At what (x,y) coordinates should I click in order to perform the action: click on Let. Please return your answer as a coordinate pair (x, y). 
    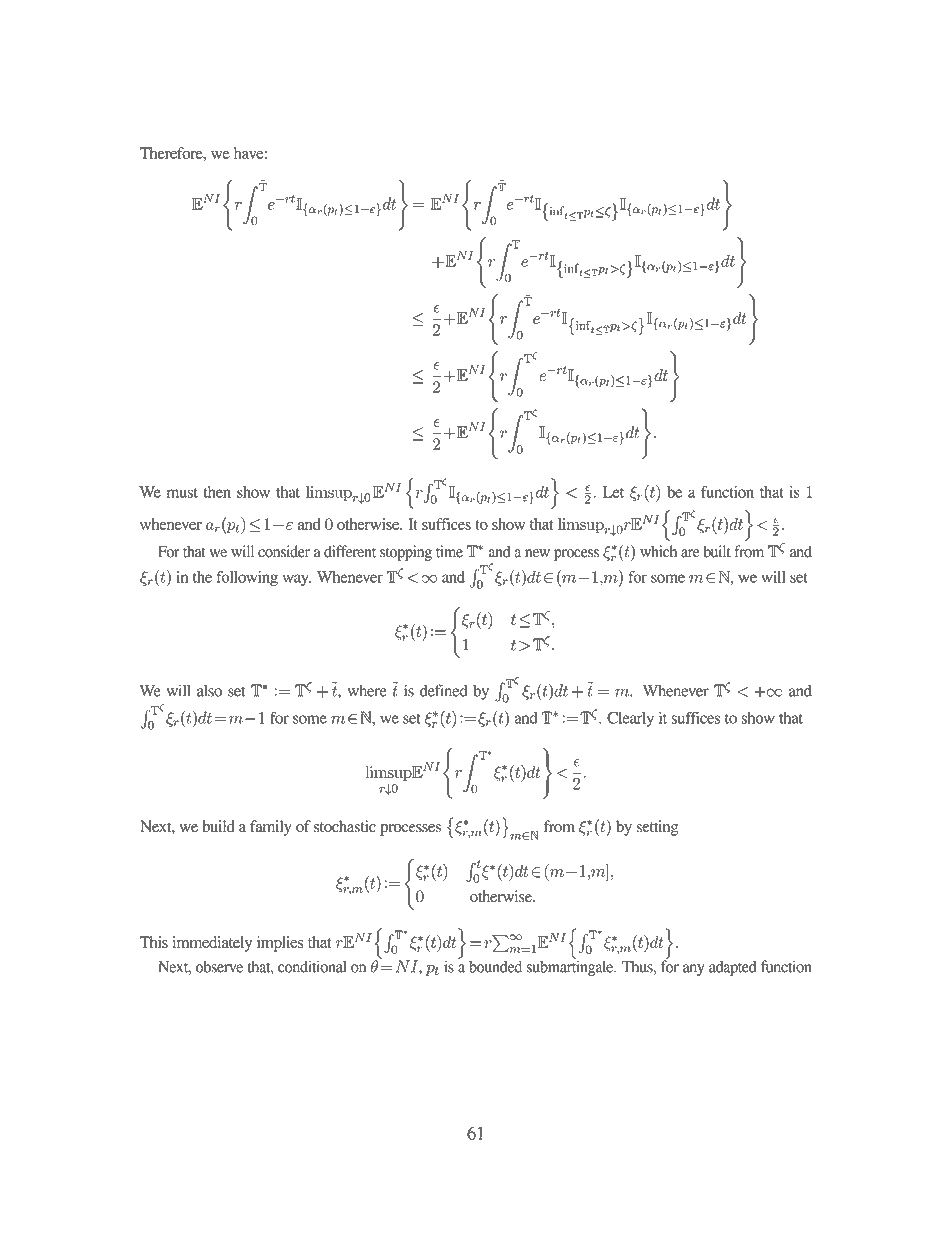
    Looking at the image, I should click on (613, 492).
